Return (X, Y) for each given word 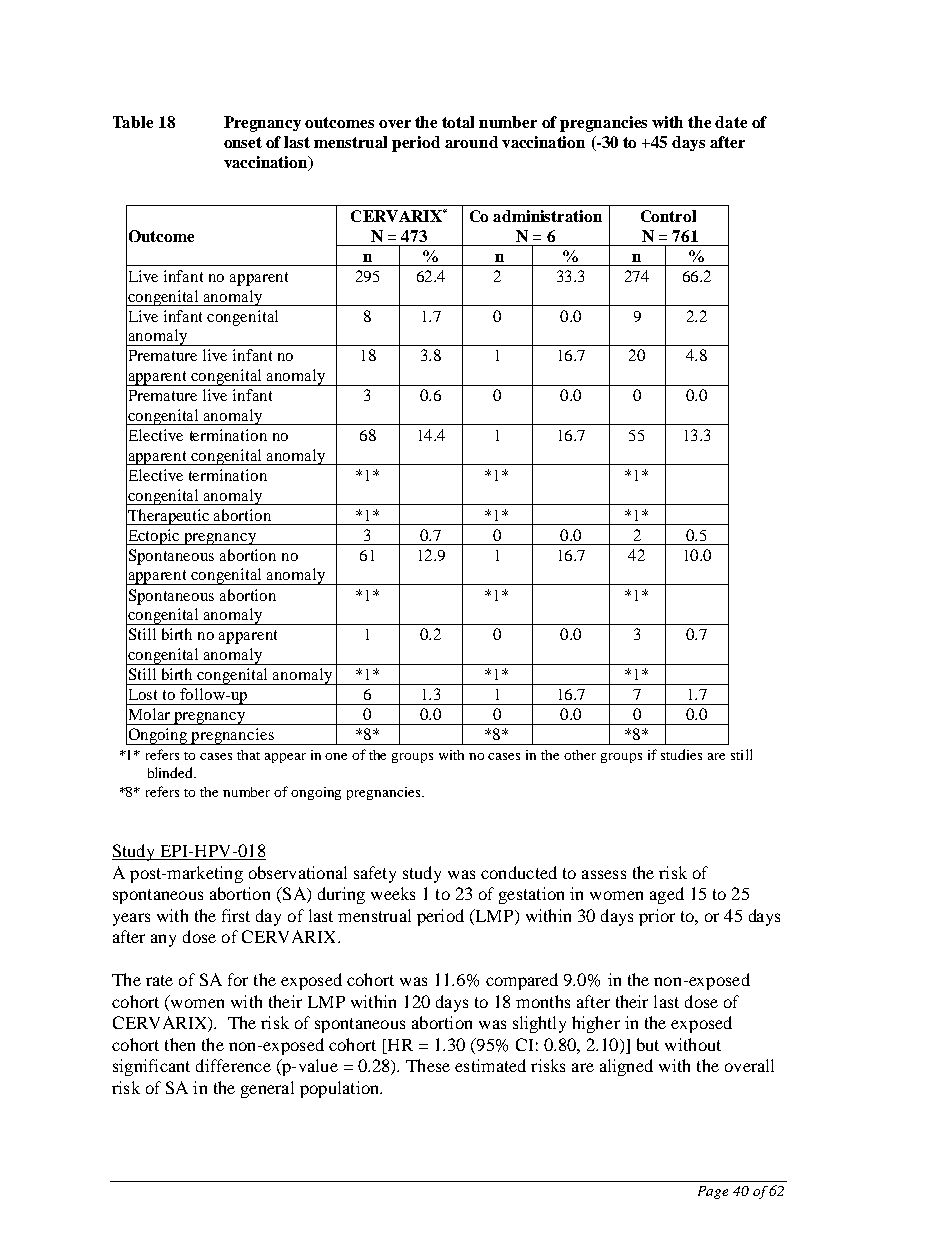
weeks (393, 893)
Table (133, 122)
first (236, 915)
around (471, 142)
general (267, 1089)
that (248, 755)
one (336, 756)
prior (657, 917)
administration (547, 216)
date (731, 122)
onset (243, 142)
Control (668, 216)
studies (681, 754)
